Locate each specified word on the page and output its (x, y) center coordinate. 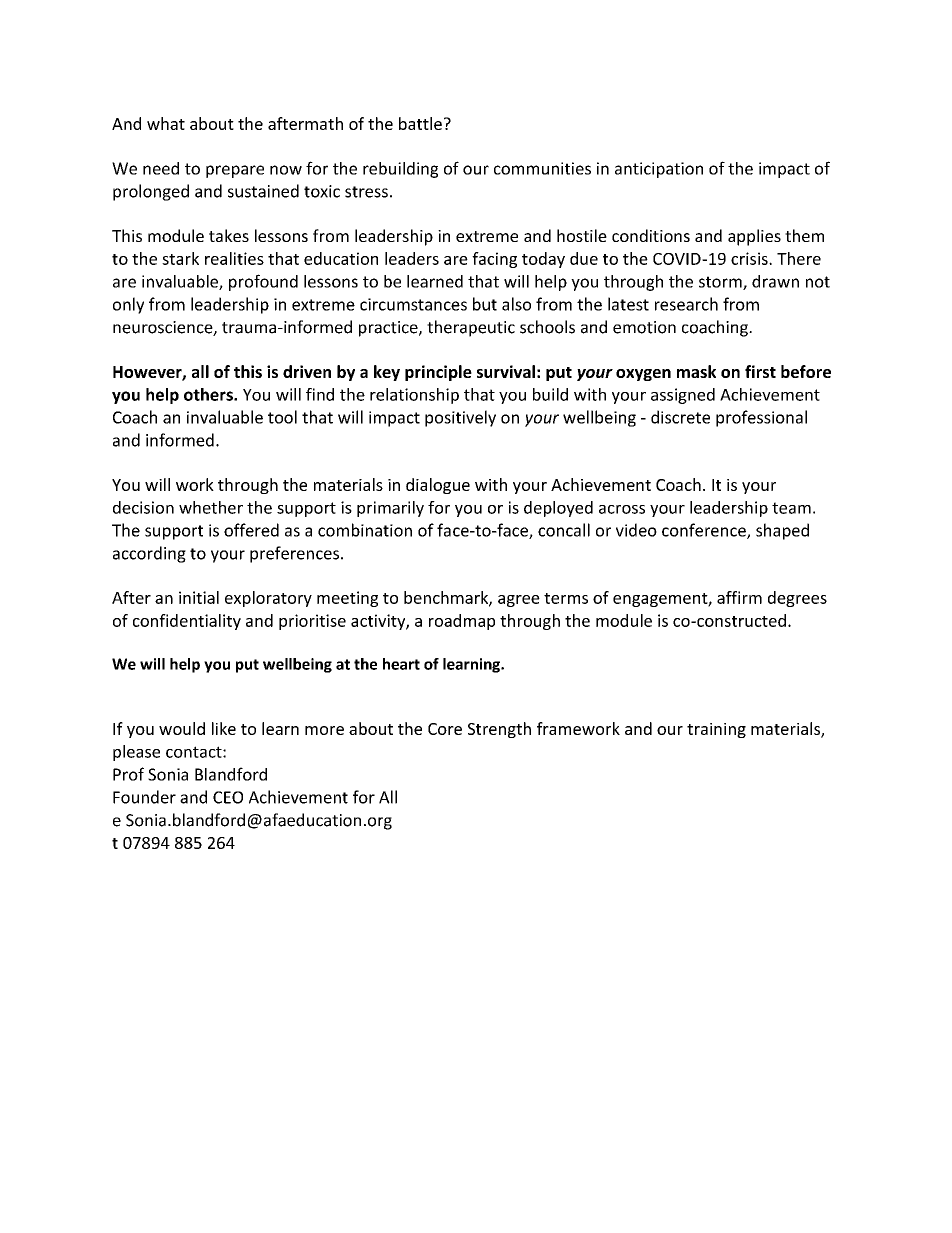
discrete (680, 417)
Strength (499, 730)
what (166, 123)
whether (211, 507)
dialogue (438, 486)
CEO (228, 797)
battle (420, 123)
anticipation (659, 170)
